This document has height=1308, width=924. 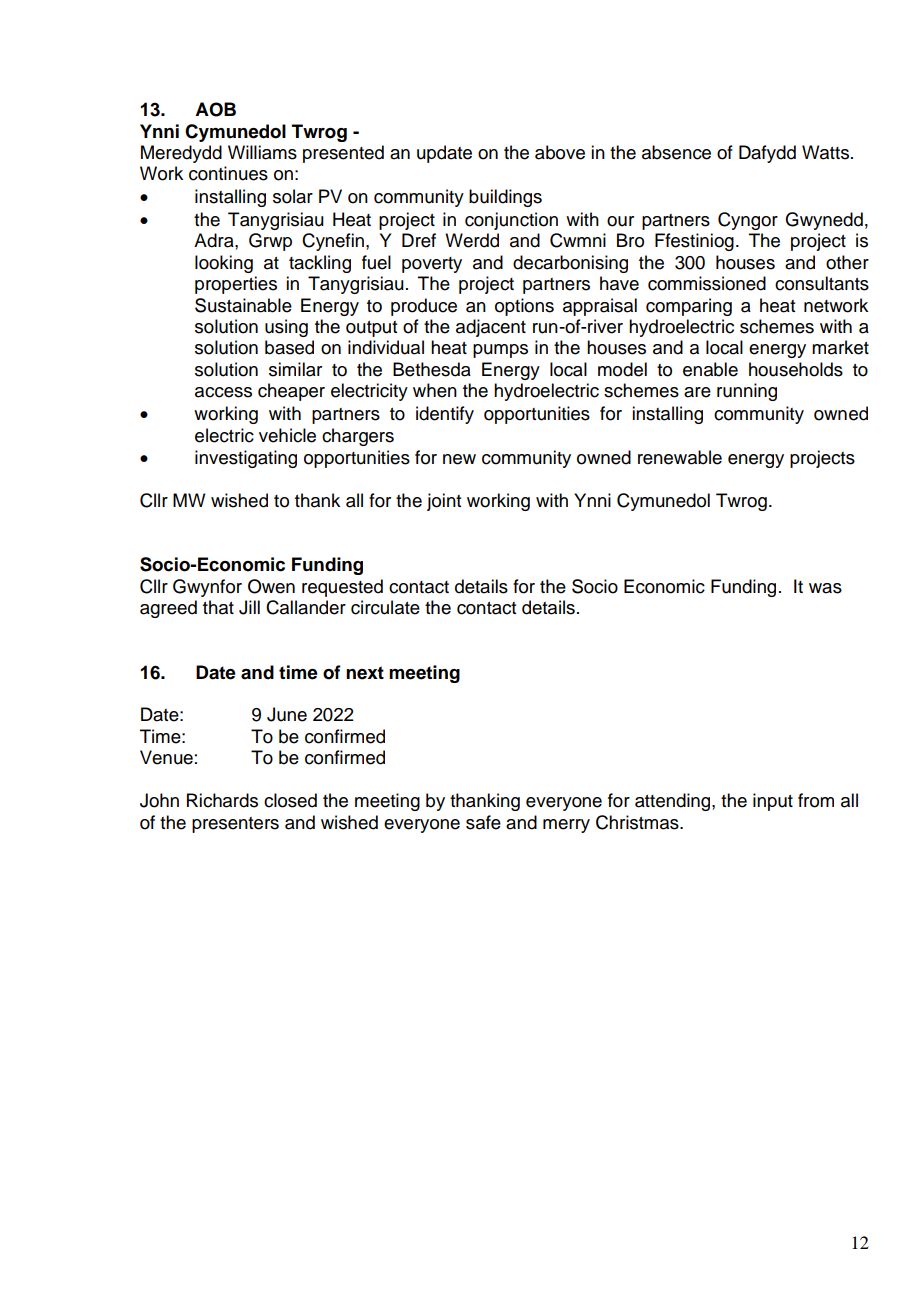 I want to click on above, so click(x=560, y=152).
